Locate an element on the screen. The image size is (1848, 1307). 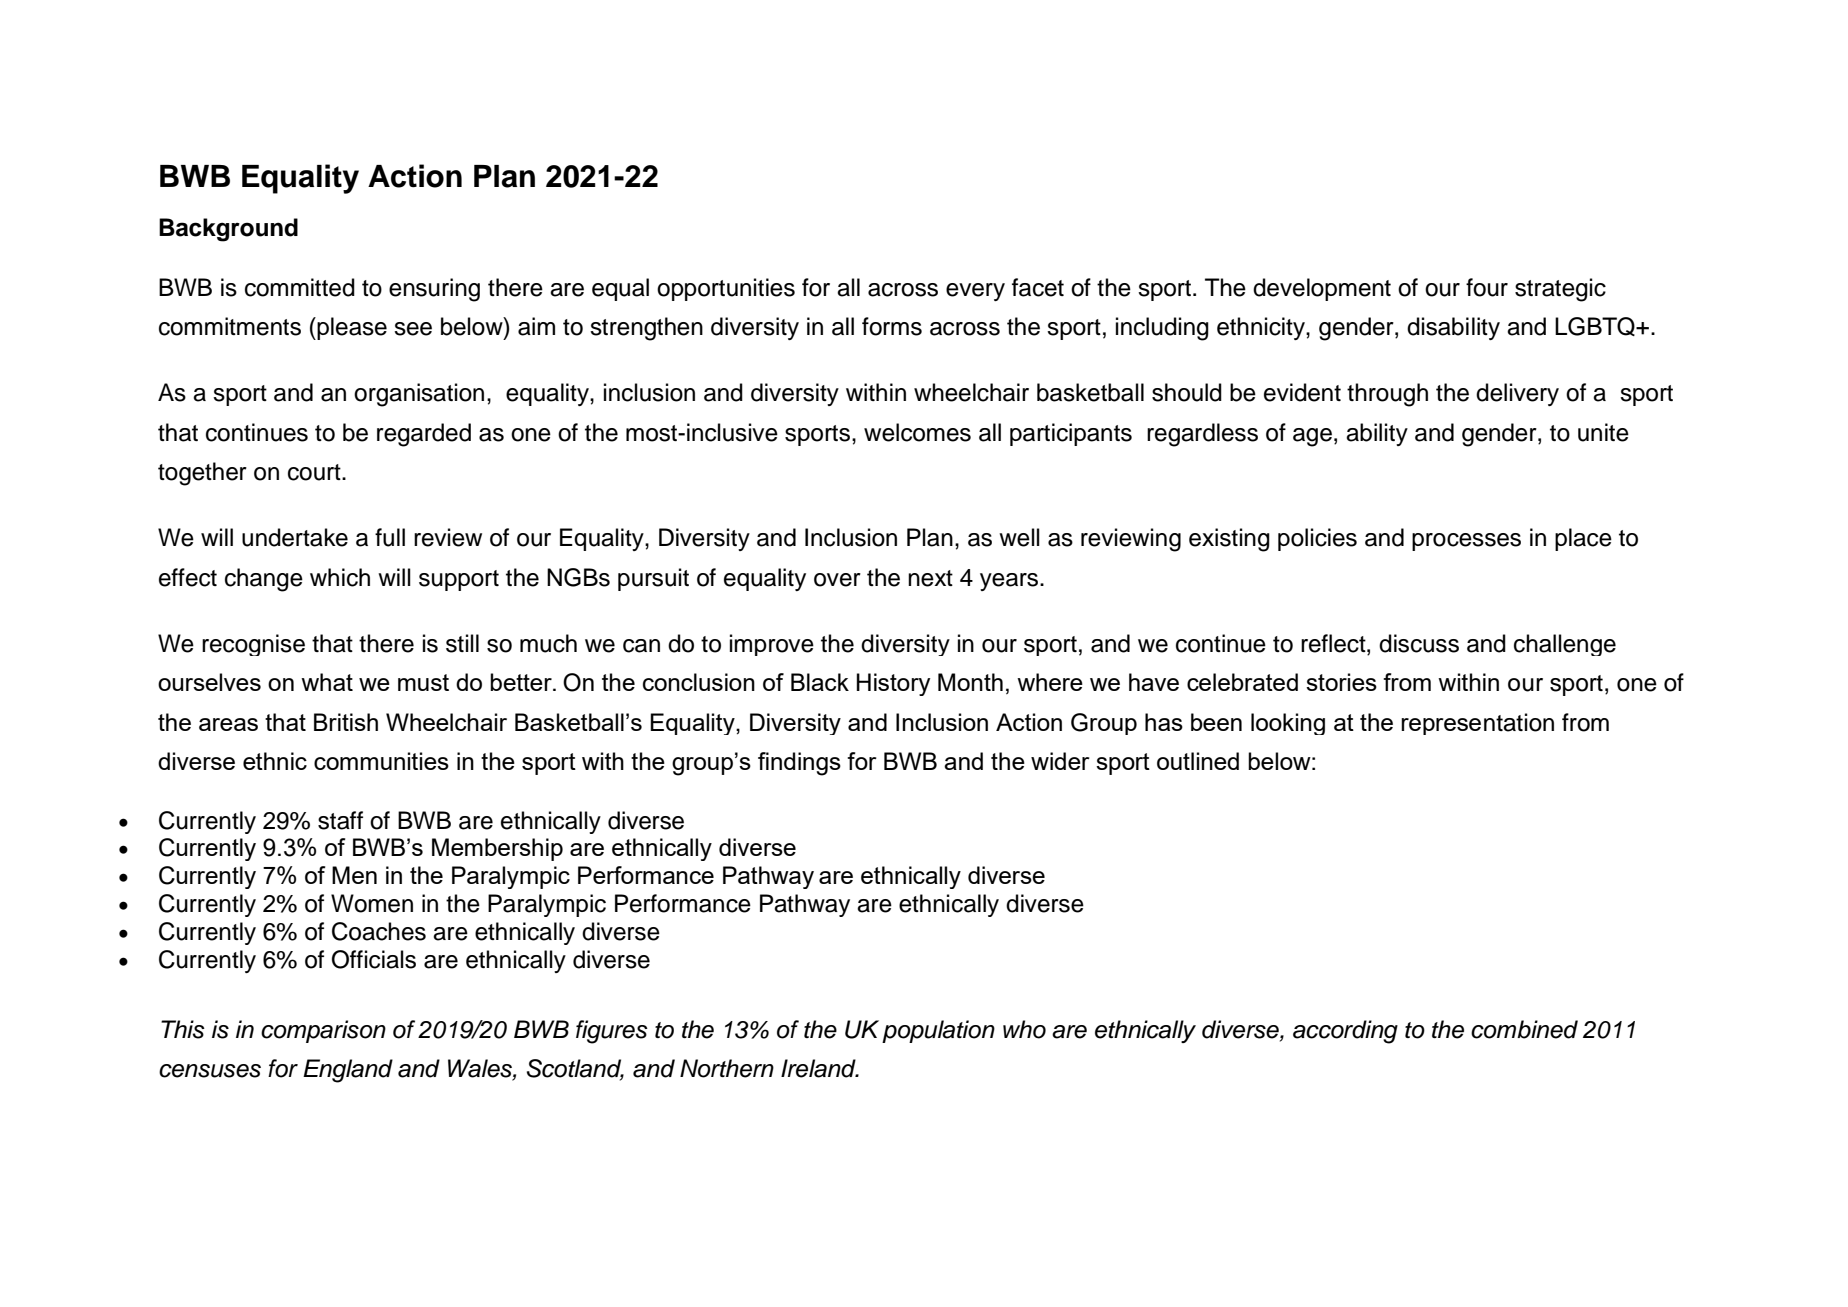
processes is located at coordinates (1466, 542).
